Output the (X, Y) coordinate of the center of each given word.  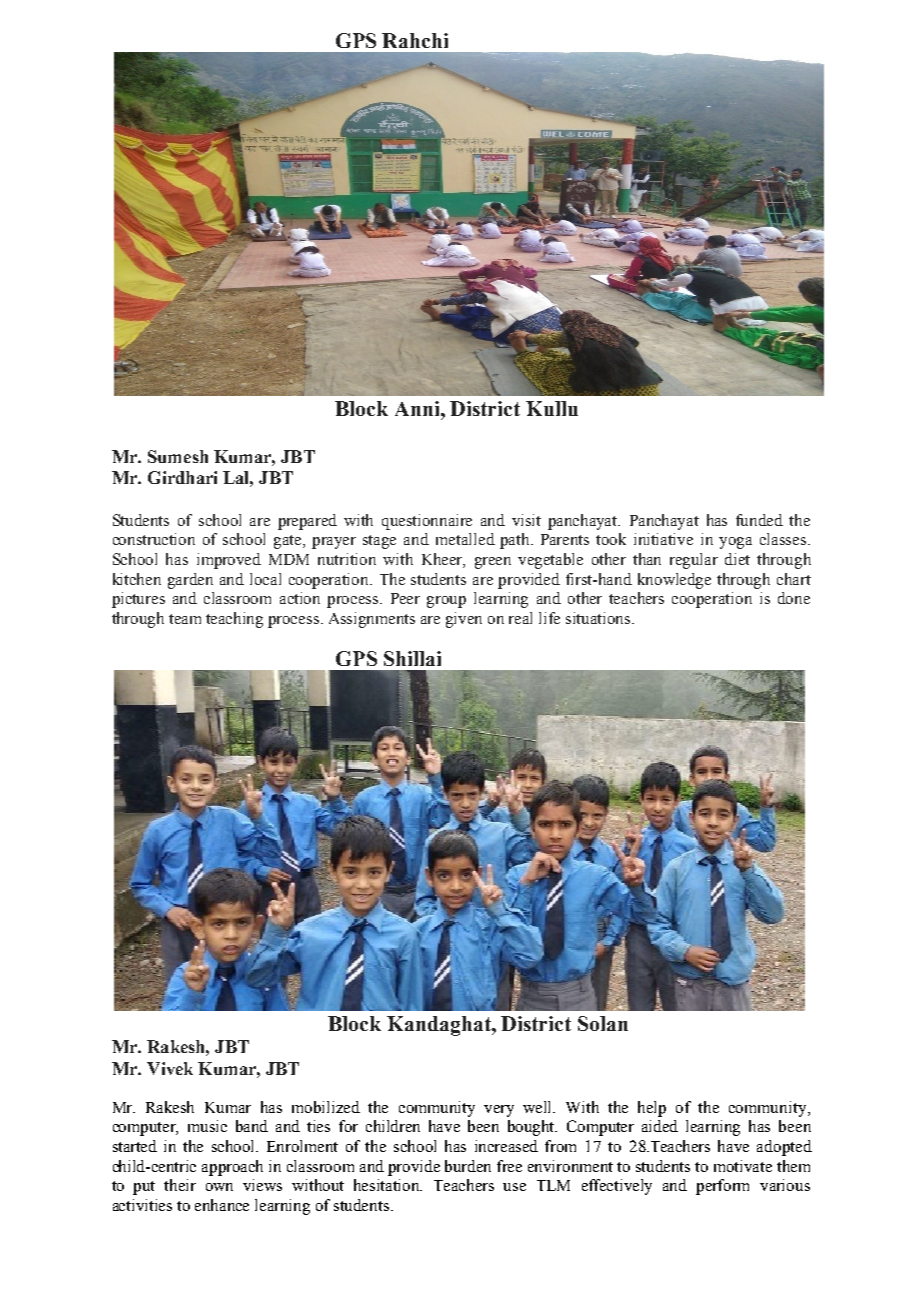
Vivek (170, 1068)
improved (229, 561)
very (499, 1111)
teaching (234, 620)
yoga (735, 543)
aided (660, 1126)
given (464, 620)
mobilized (326, 1107)
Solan (603, 1023)
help (652, 1109)
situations (599, 618)
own (219, 1187)
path (516, 541)
